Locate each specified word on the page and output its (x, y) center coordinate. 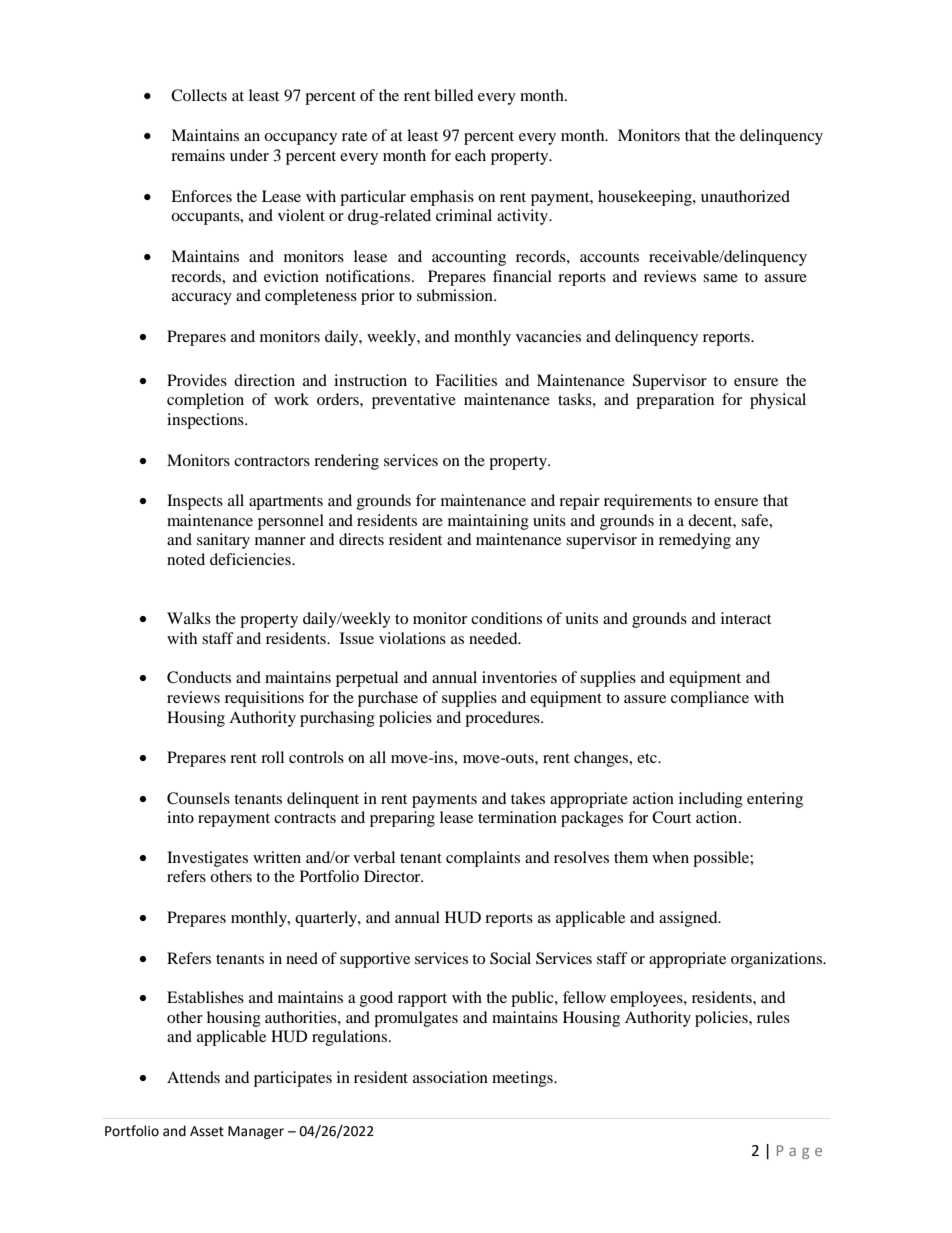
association (450, 1077)
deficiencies (251, 559)
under (249, 155)
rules (773, 1017)
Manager (256, 1132)
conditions (506, 618)
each (470, 155)
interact (746, 618)
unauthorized (745, 196)
